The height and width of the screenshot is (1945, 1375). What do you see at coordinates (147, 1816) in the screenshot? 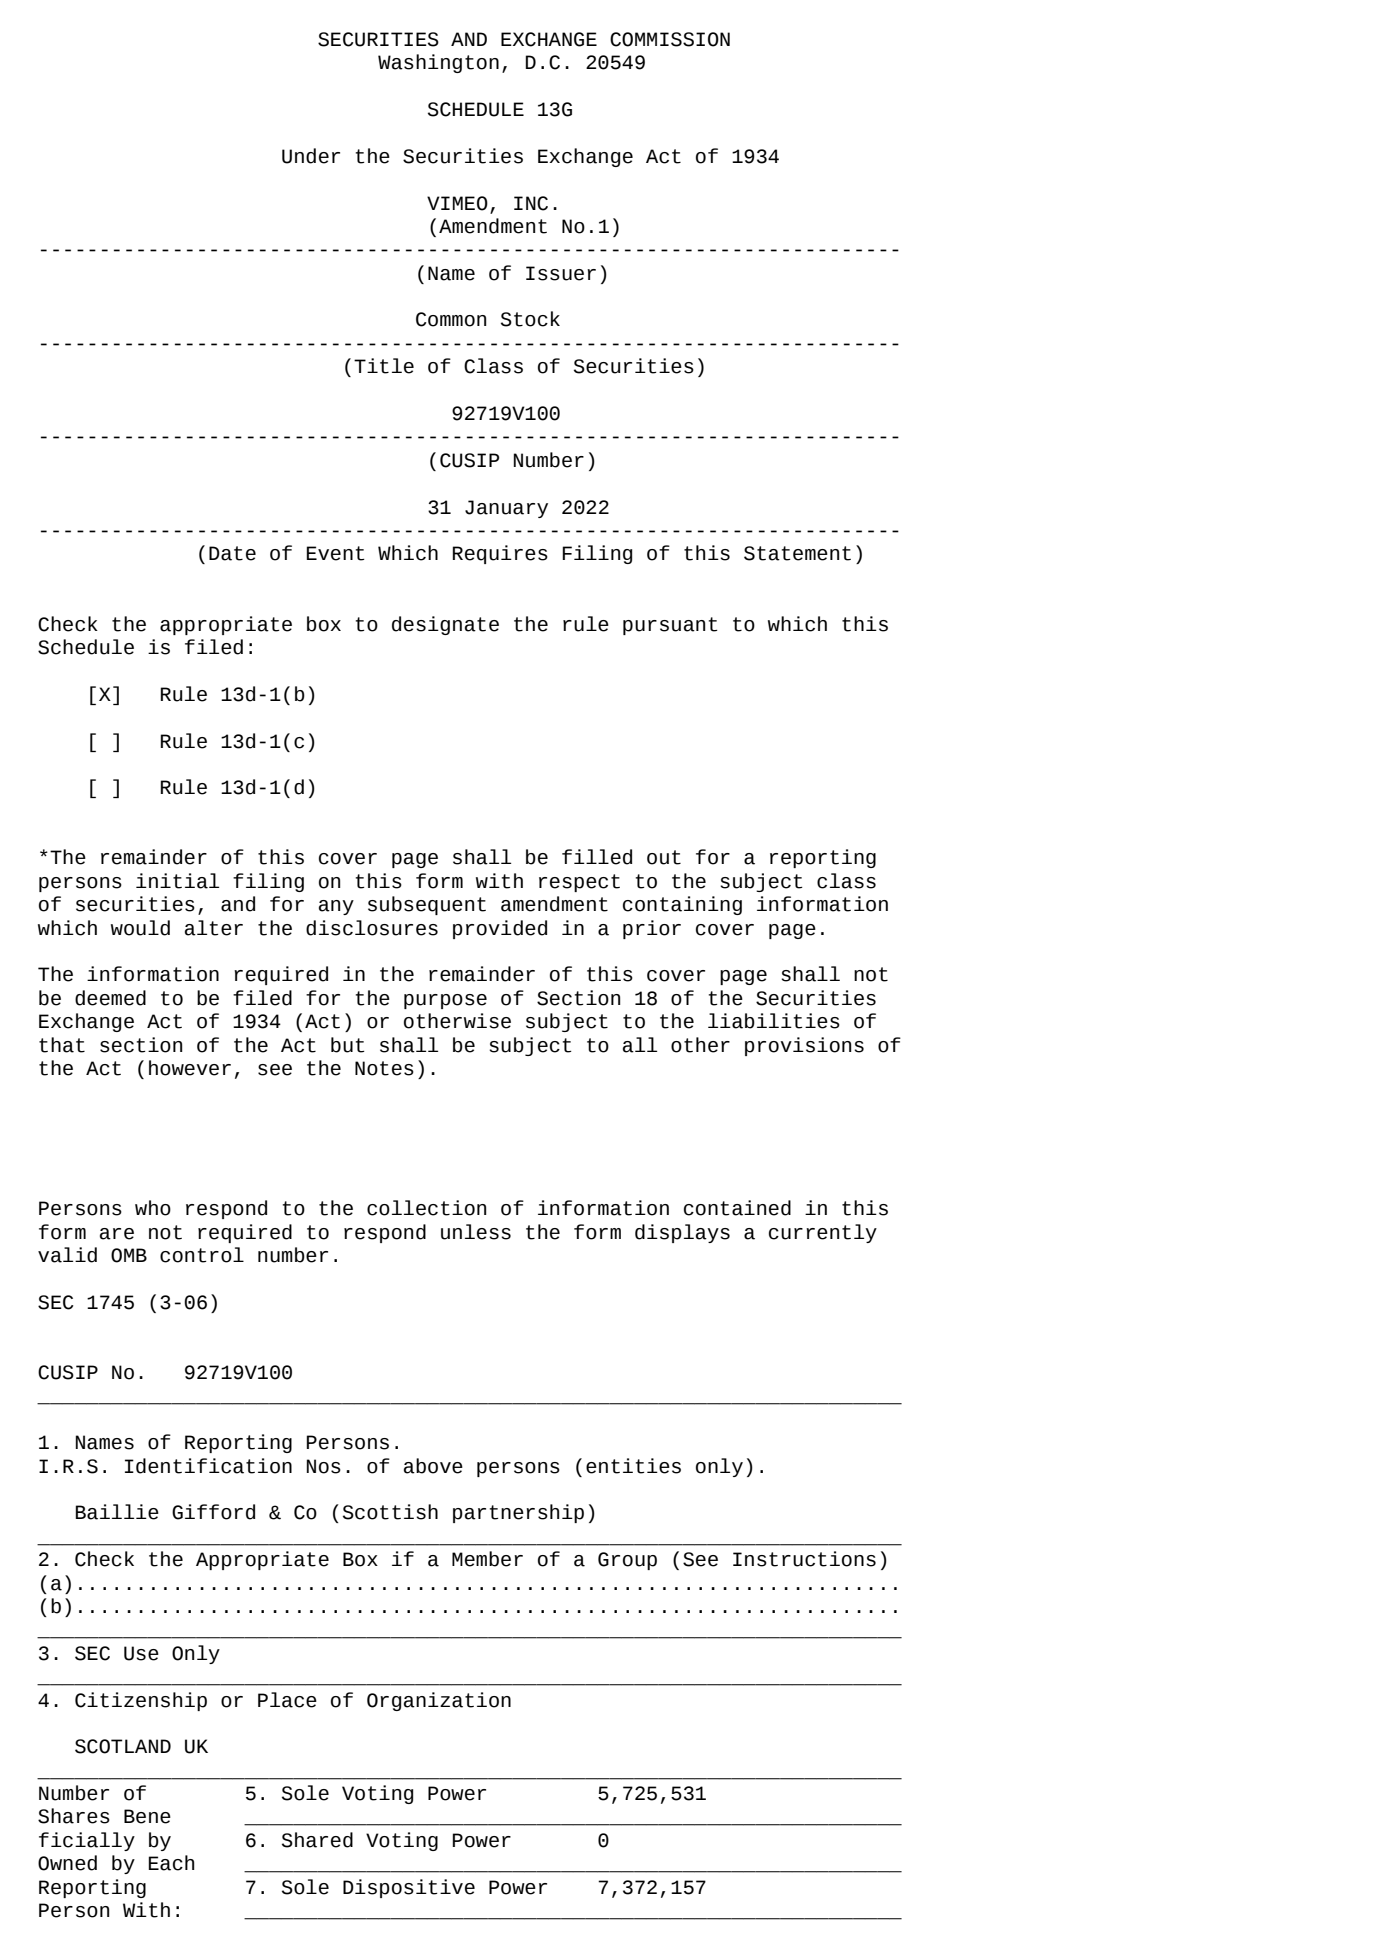
I see `Bene` at bounding box center [147, 1816].
